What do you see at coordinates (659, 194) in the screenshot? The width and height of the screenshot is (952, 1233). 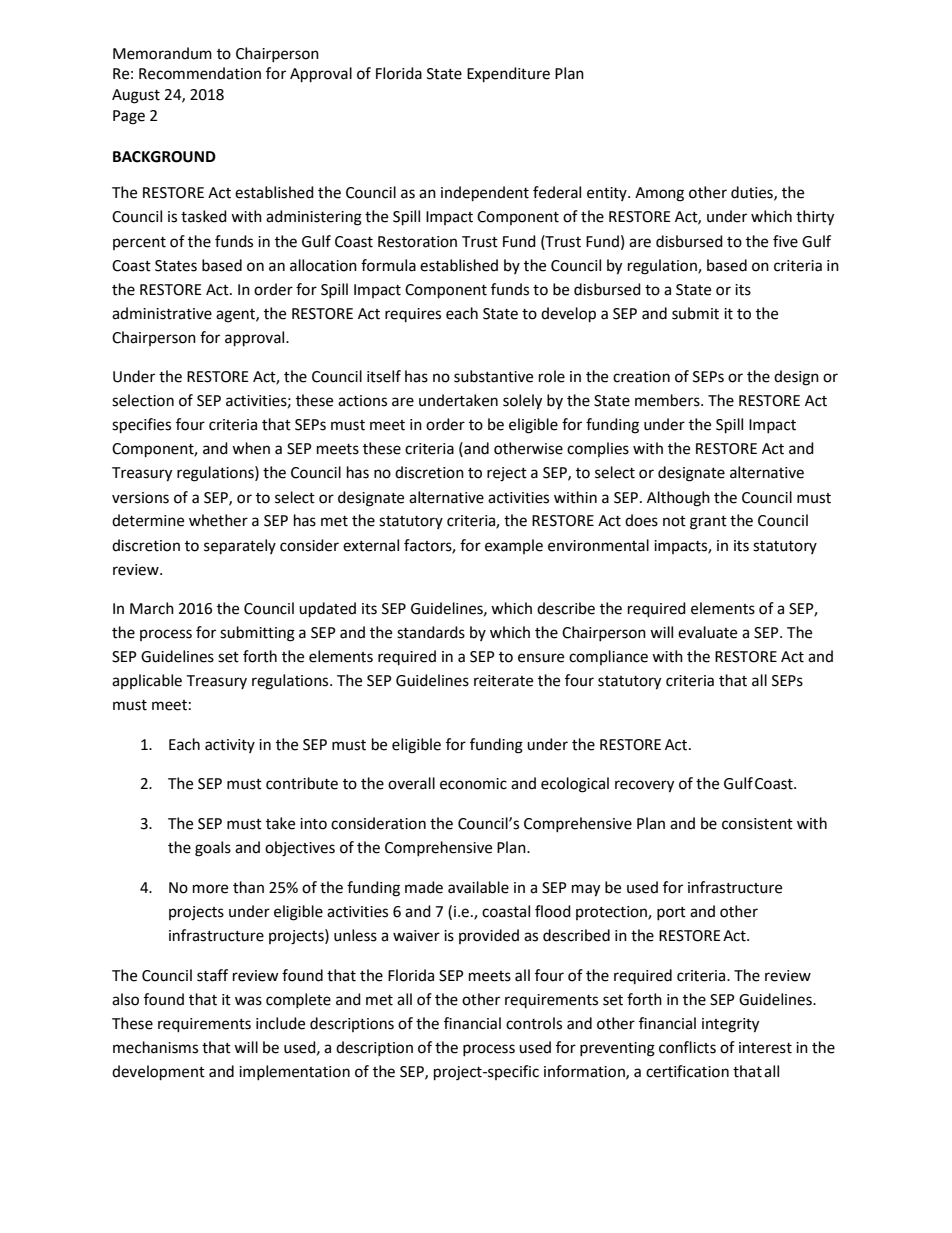 I see `Among` at bounding box center [659, 194].
